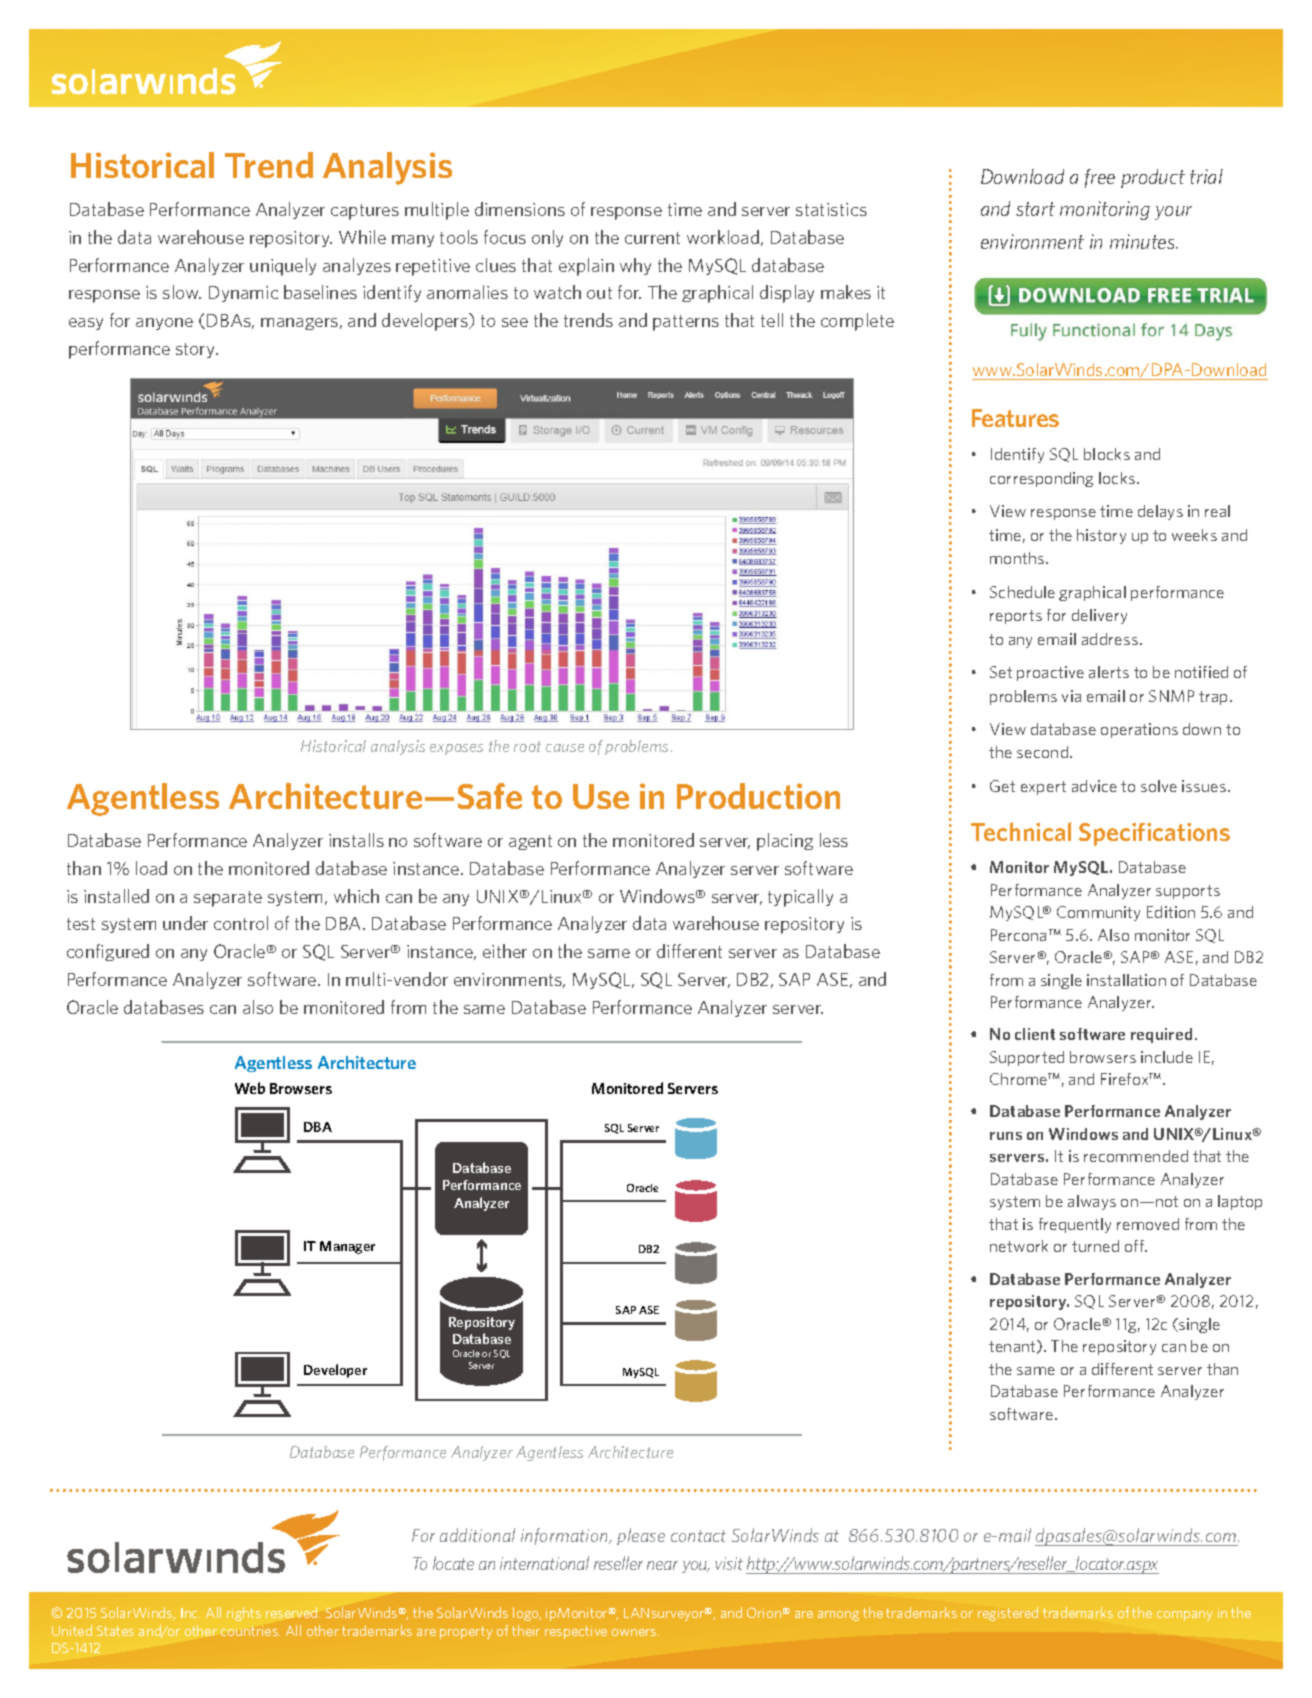  I want to click on anyone, so click(164, 324).
